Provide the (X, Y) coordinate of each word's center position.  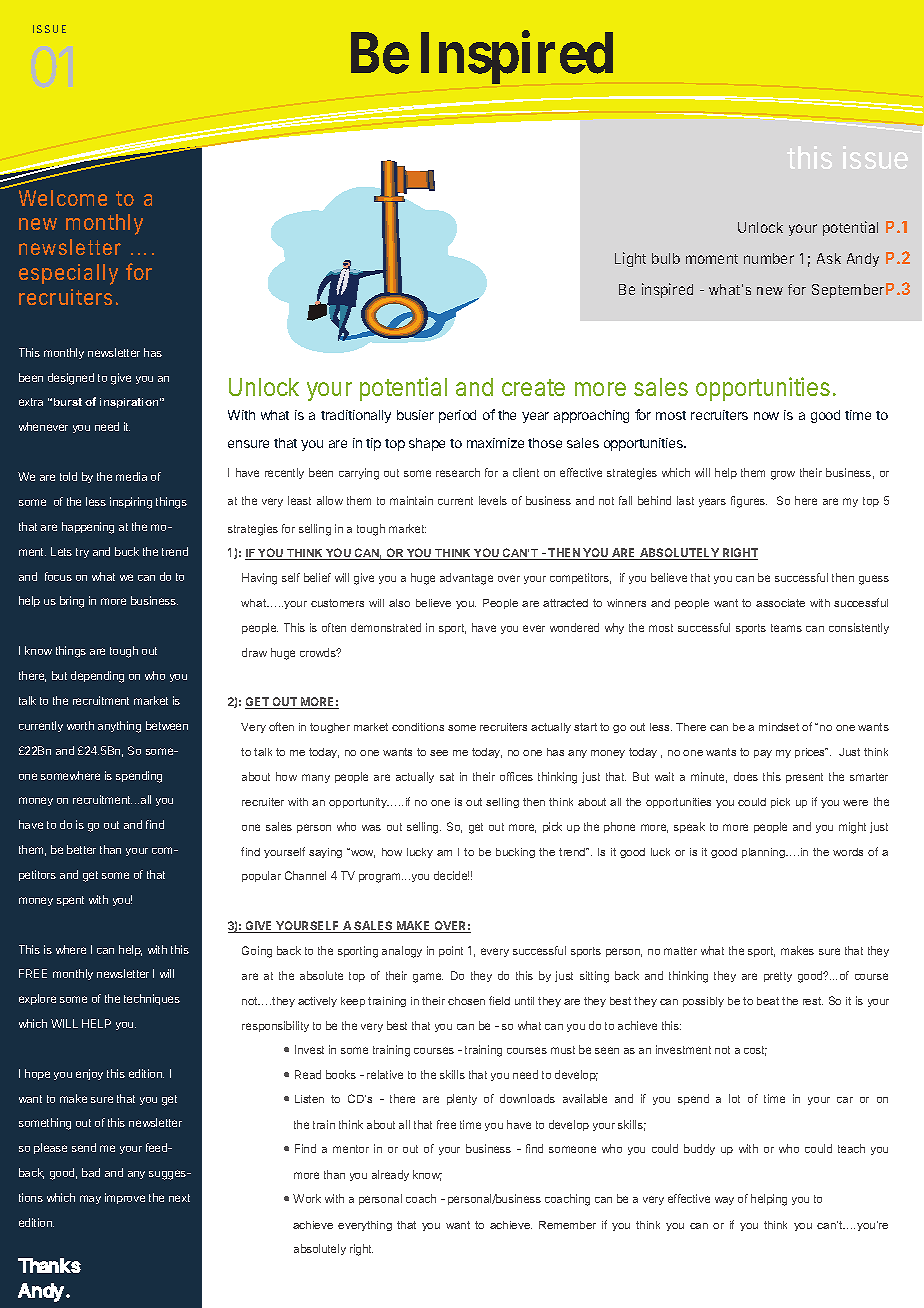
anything (119, 727)
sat (447, 777)
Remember (567, 1225)
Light (630, 259)
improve (125, 1198)
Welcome (63, 198)
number (769, 258)
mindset (779, 727)
